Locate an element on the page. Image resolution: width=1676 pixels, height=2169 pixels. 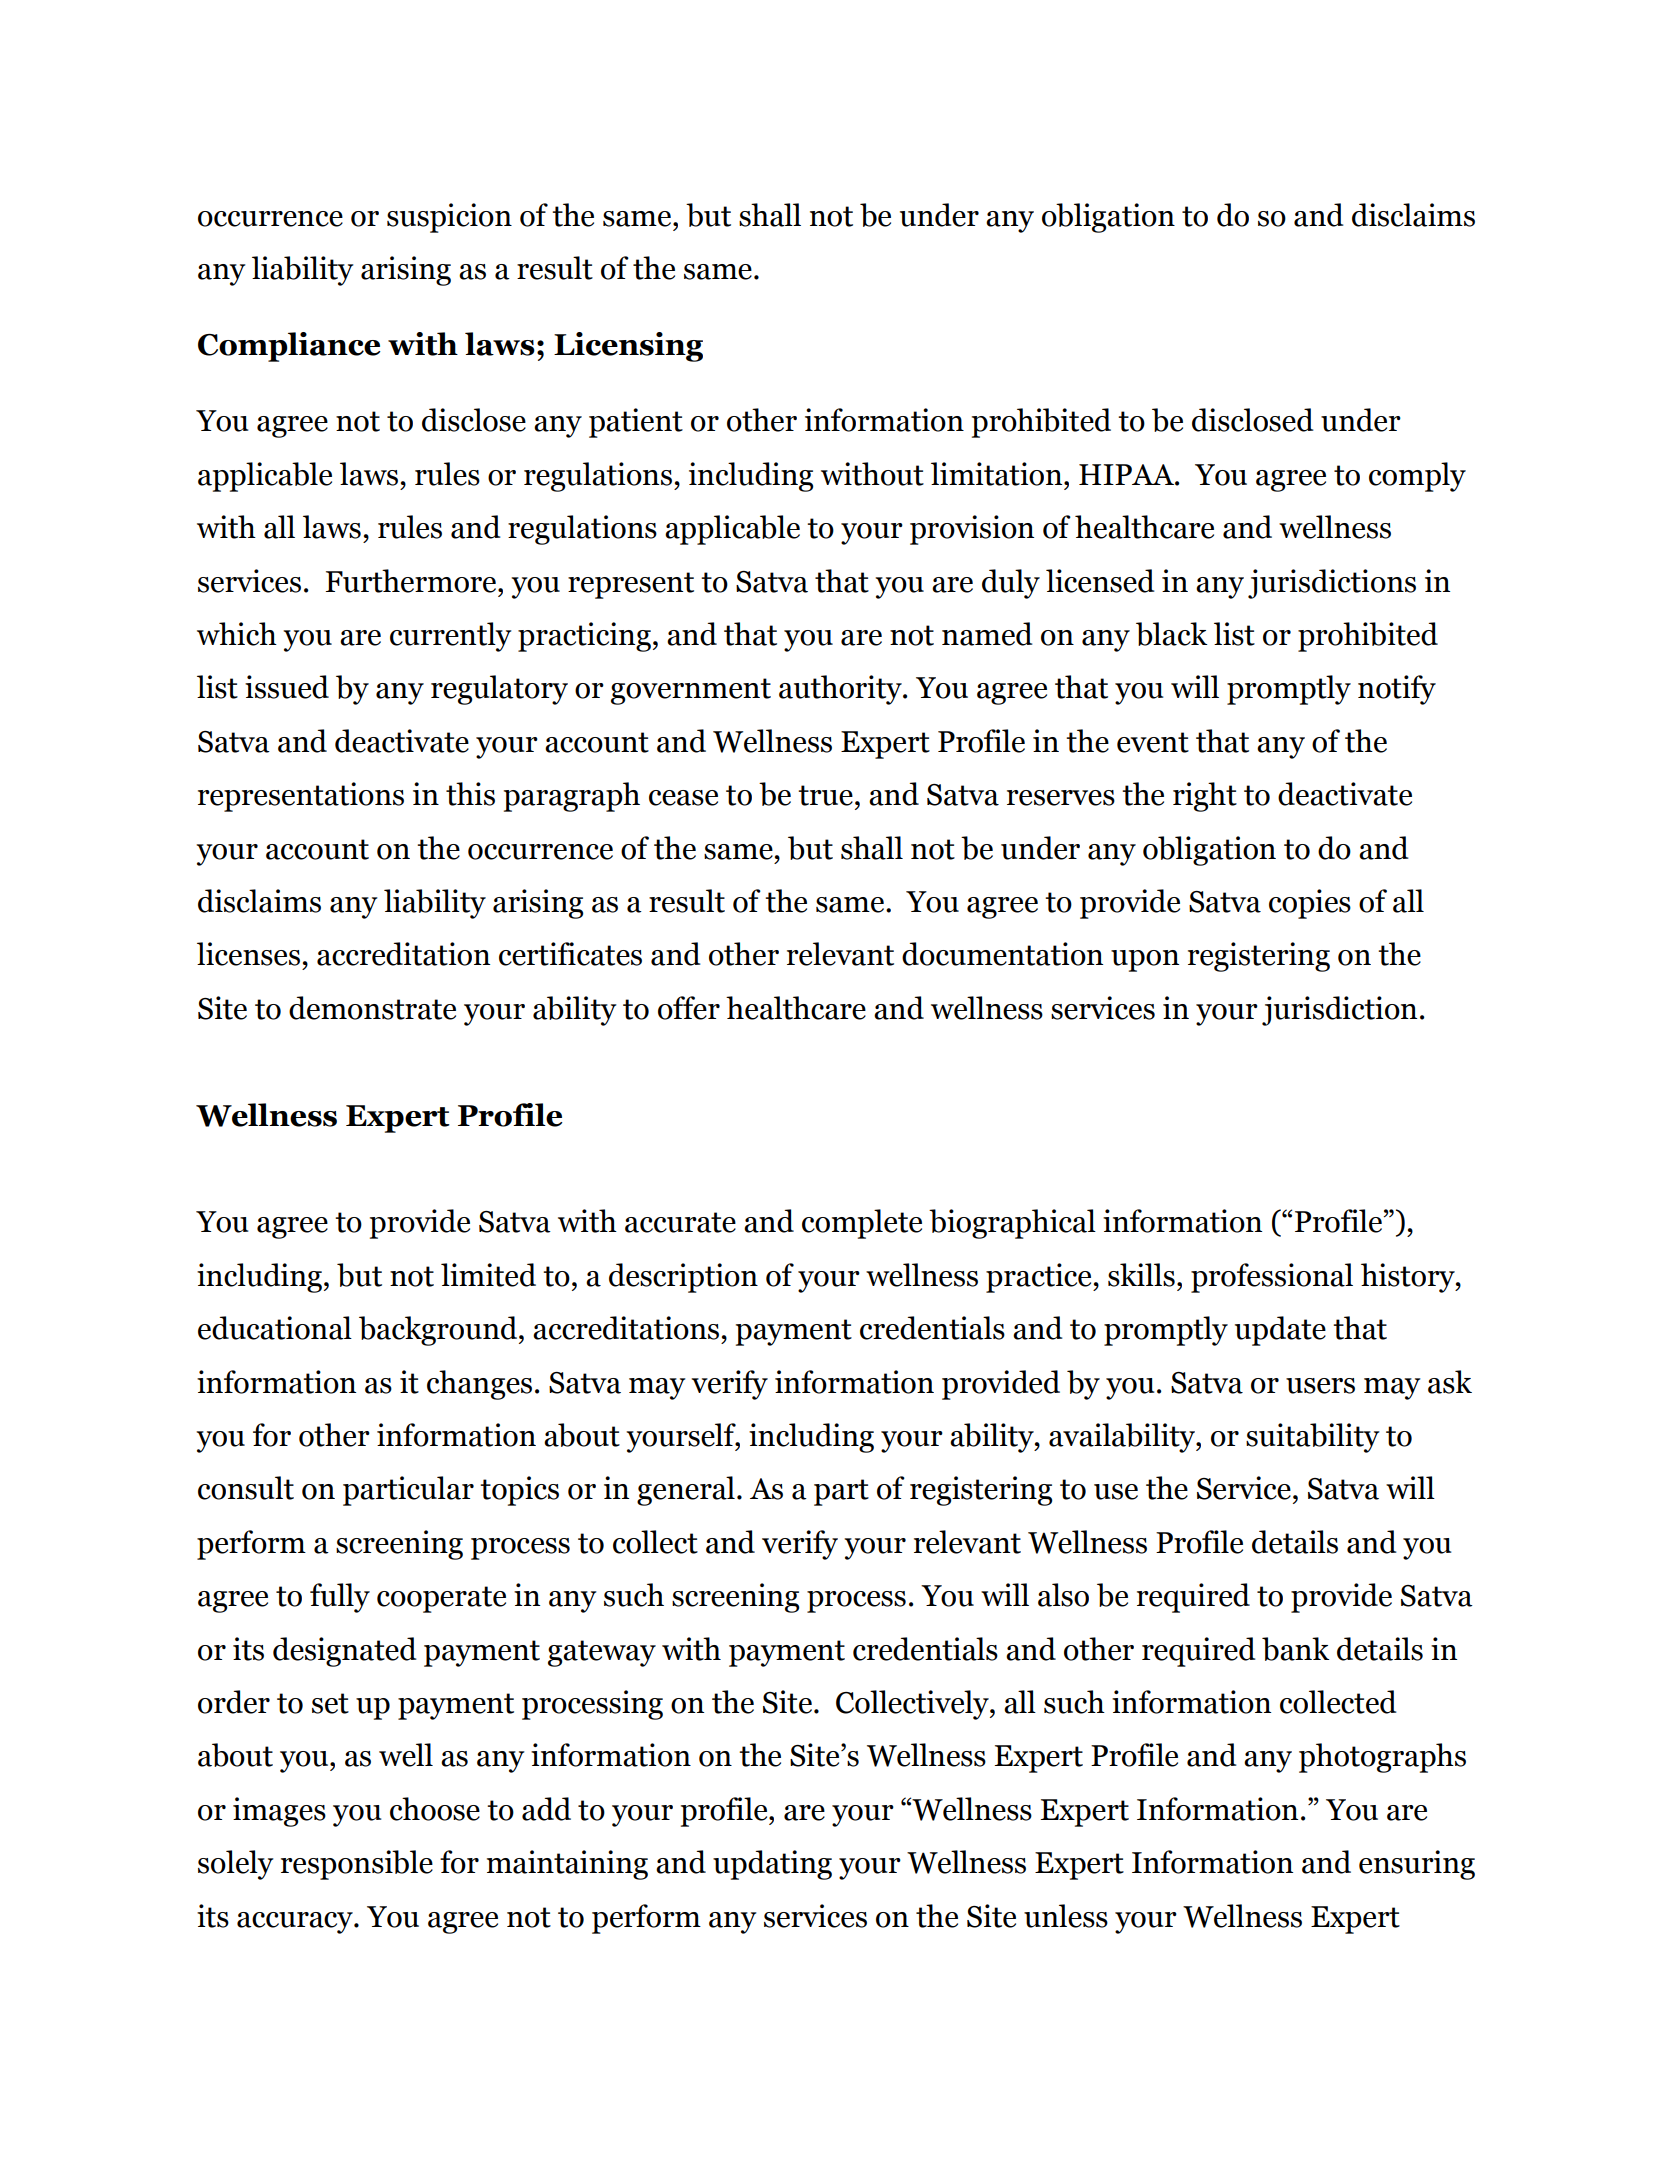
demonstrate is located at coordinates (372, 1008).
